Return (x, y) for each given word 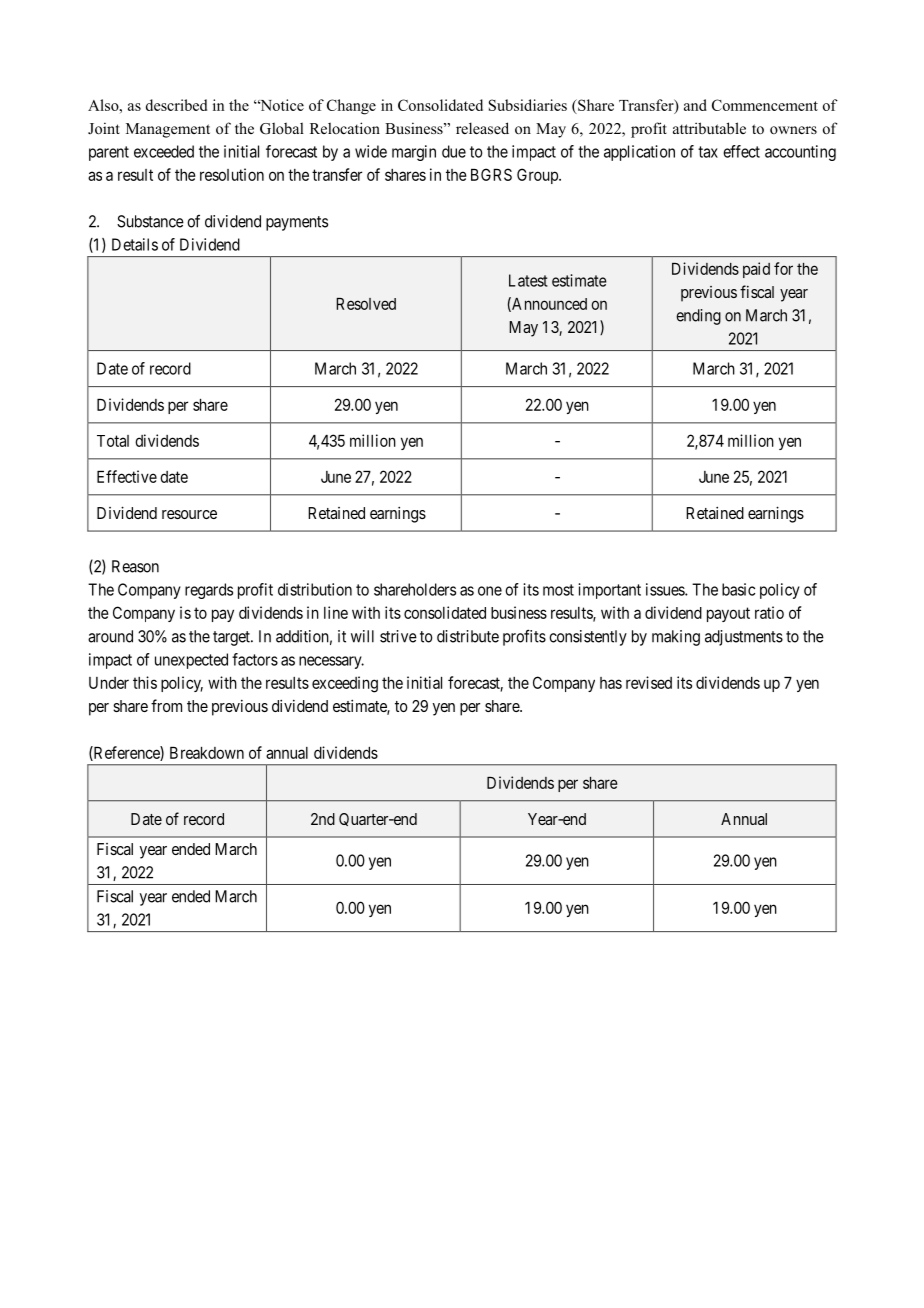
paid (756, 270)
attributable (709, 128)
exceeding (345, 684)
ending (698, 317)
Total (113, 441)
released (482, 128)
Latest (528, 280)
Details (135, 244)
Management (168, 130)
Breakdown (207, 753)
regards (209, 591)
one (490, 591)
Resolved (366, 304)
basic (738, 589)
